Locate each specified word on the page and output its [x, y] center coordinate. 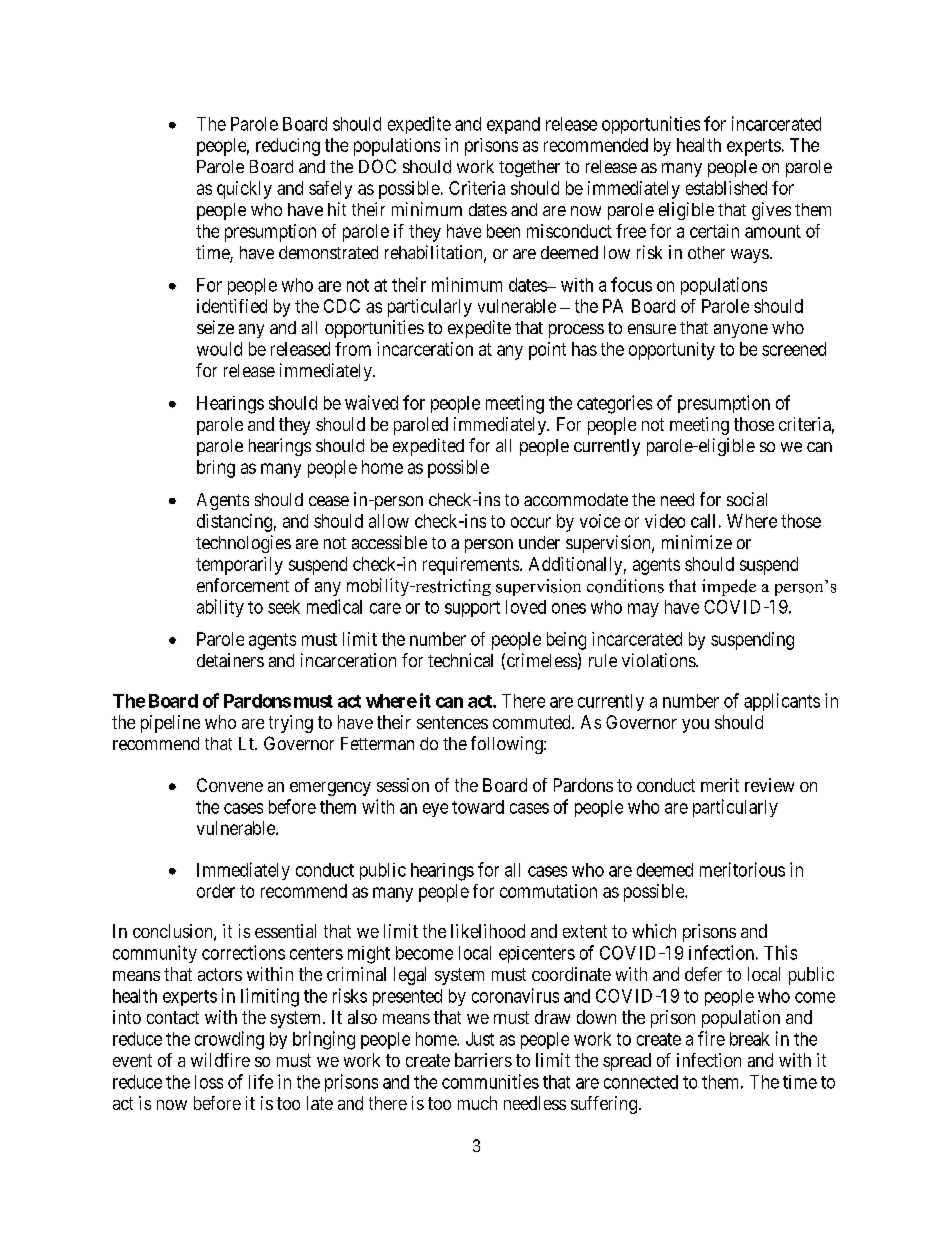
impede [729, 587]
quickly [244, 190]
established [726, 188]
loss [209, 1082]
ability [220, 608]
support [472, 609]
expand [513, 125]
